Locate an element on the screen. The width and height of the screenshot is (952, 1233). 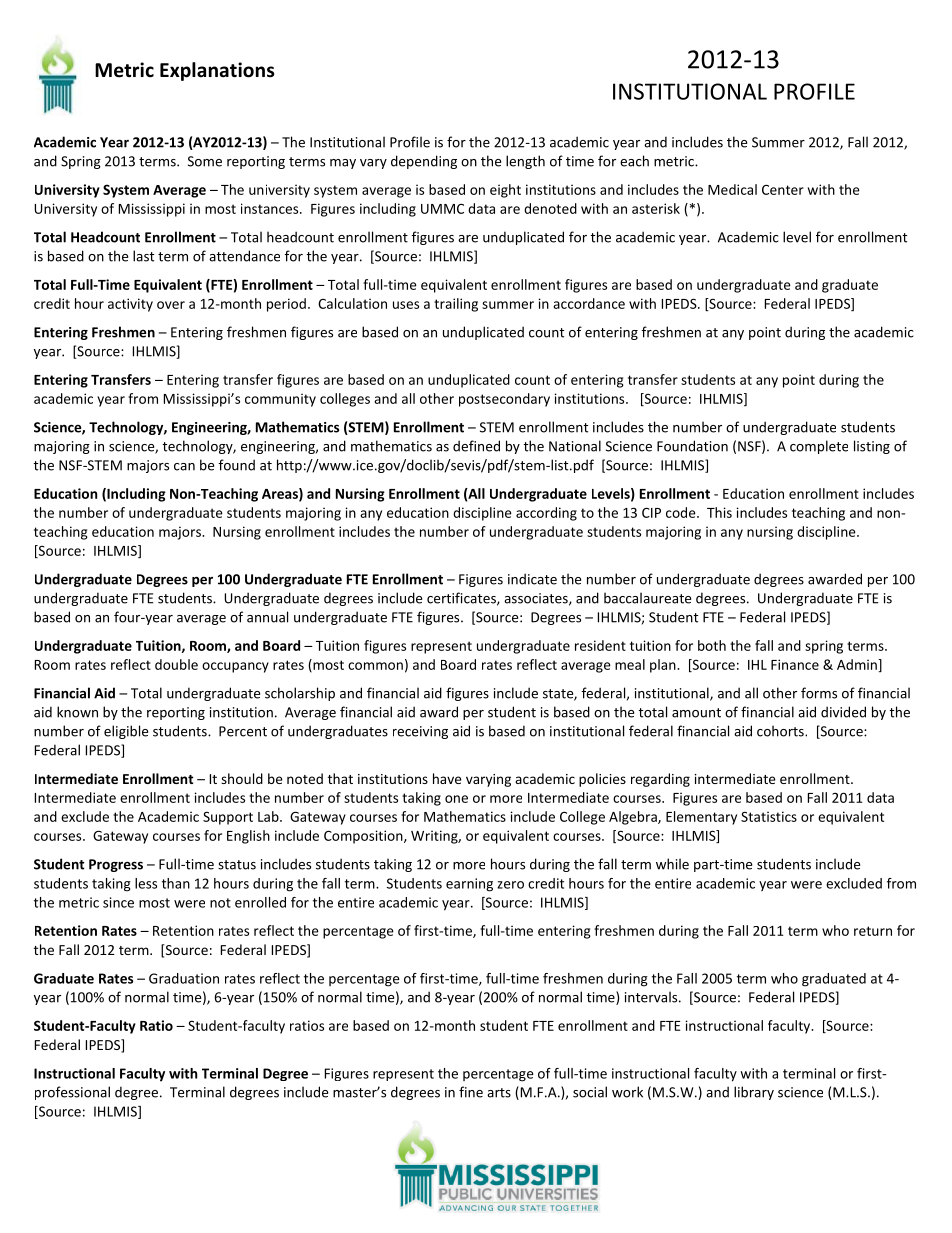
indicate is located at coordinates (532, 579).
